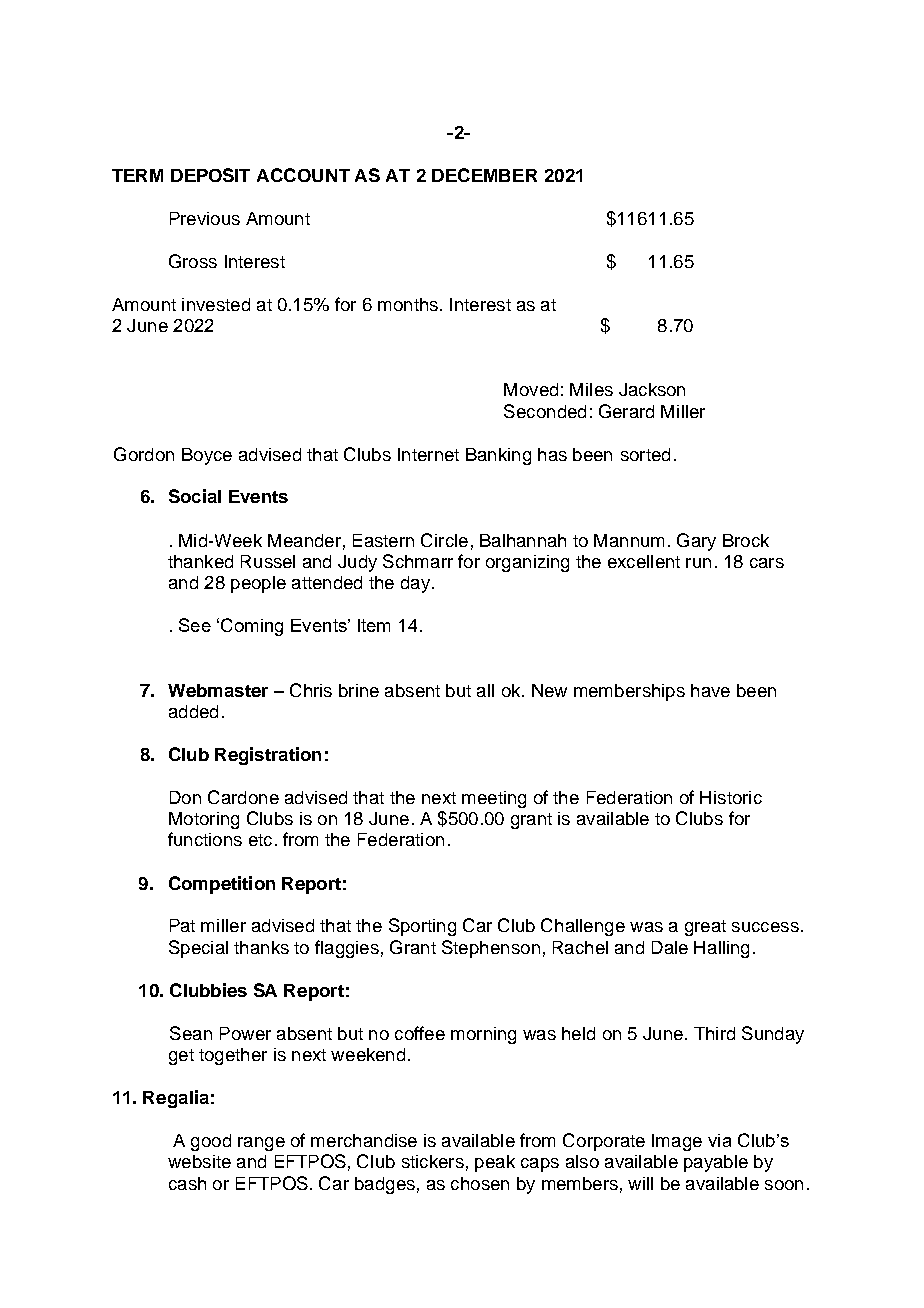  What do you see at coordinates (207, 456) in the document?
I see `Boyce` at bounding box center [207, 456].
